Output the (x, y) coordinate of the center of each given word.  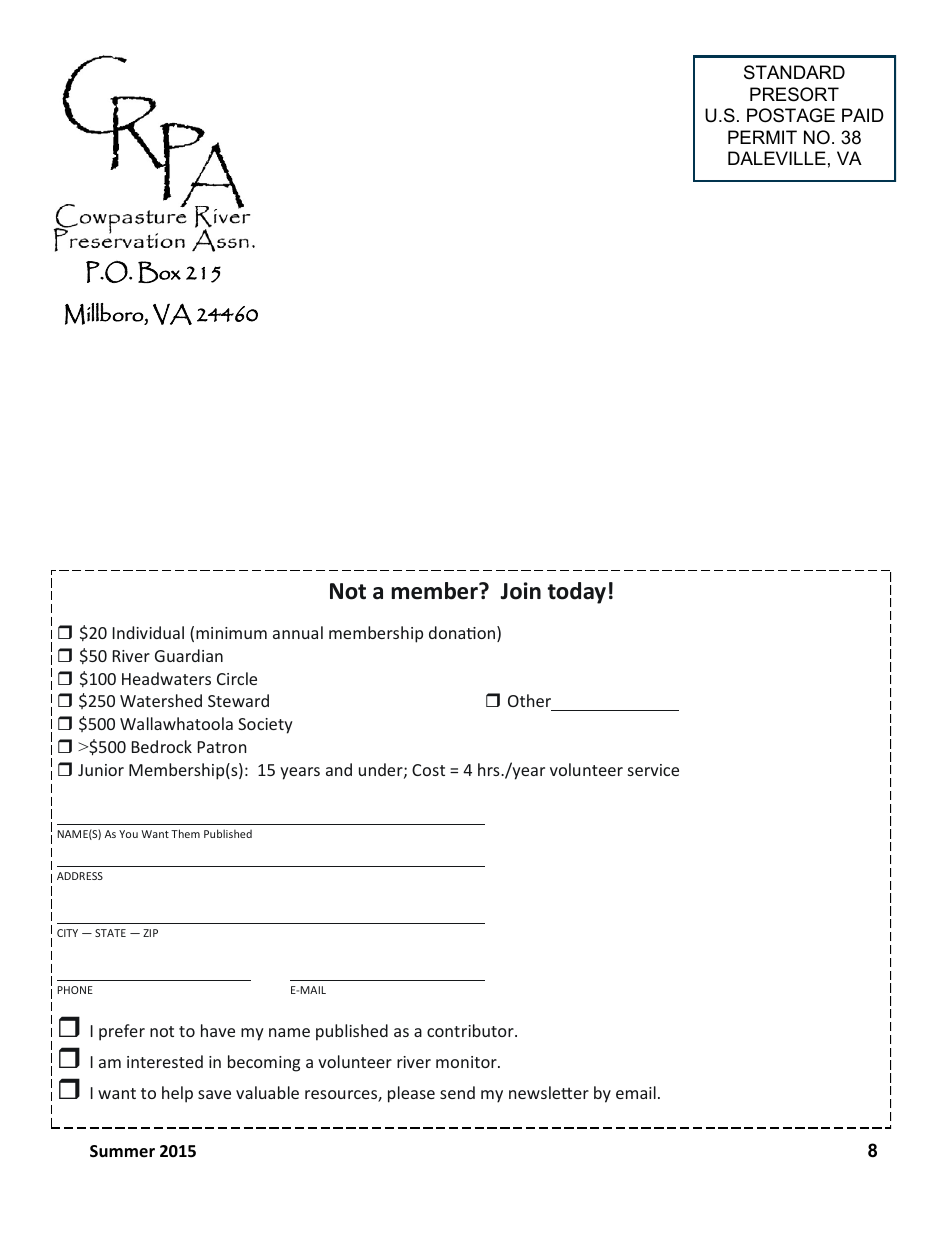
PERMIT (762, 137)
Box (159, 272)
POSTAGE (791, 115)
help (177, 1094)
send (457, 1092)
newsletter (549, 1092)
